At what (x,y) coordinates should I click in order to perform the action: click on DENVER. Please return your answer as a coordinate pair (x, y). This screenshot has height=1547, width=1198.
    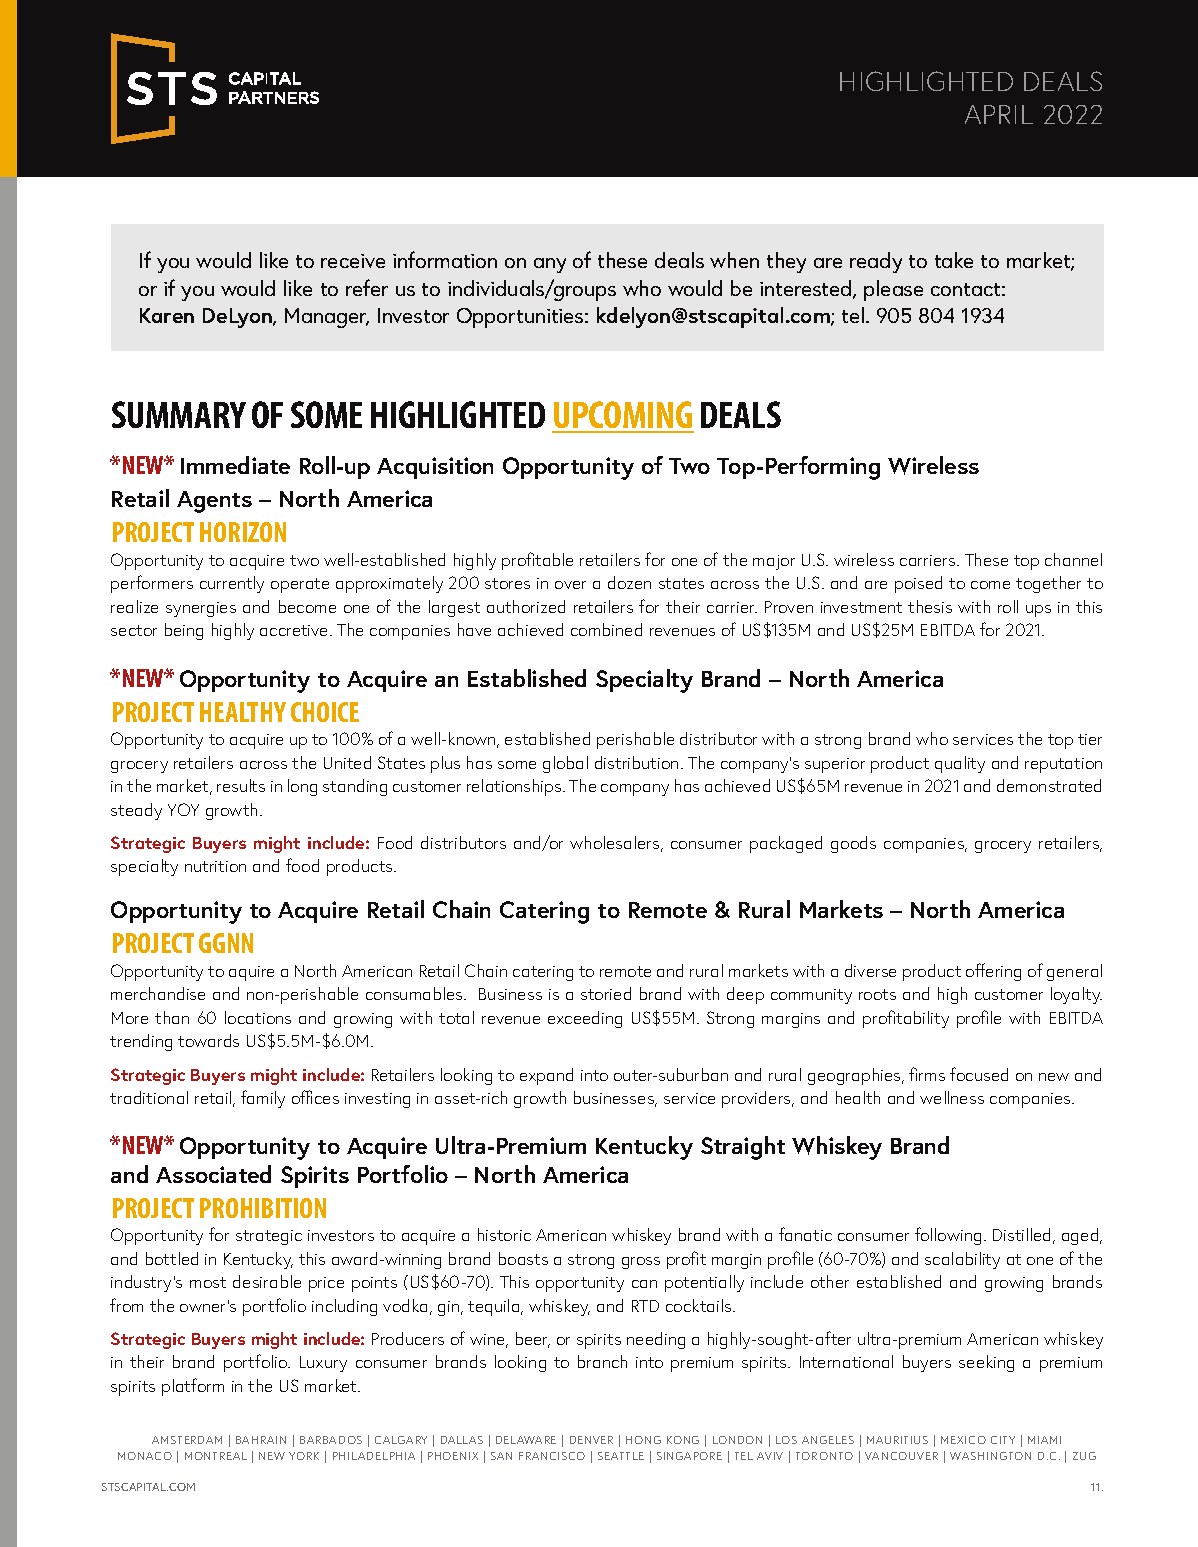
    Looking at the image, I should click on (591, 1440).
